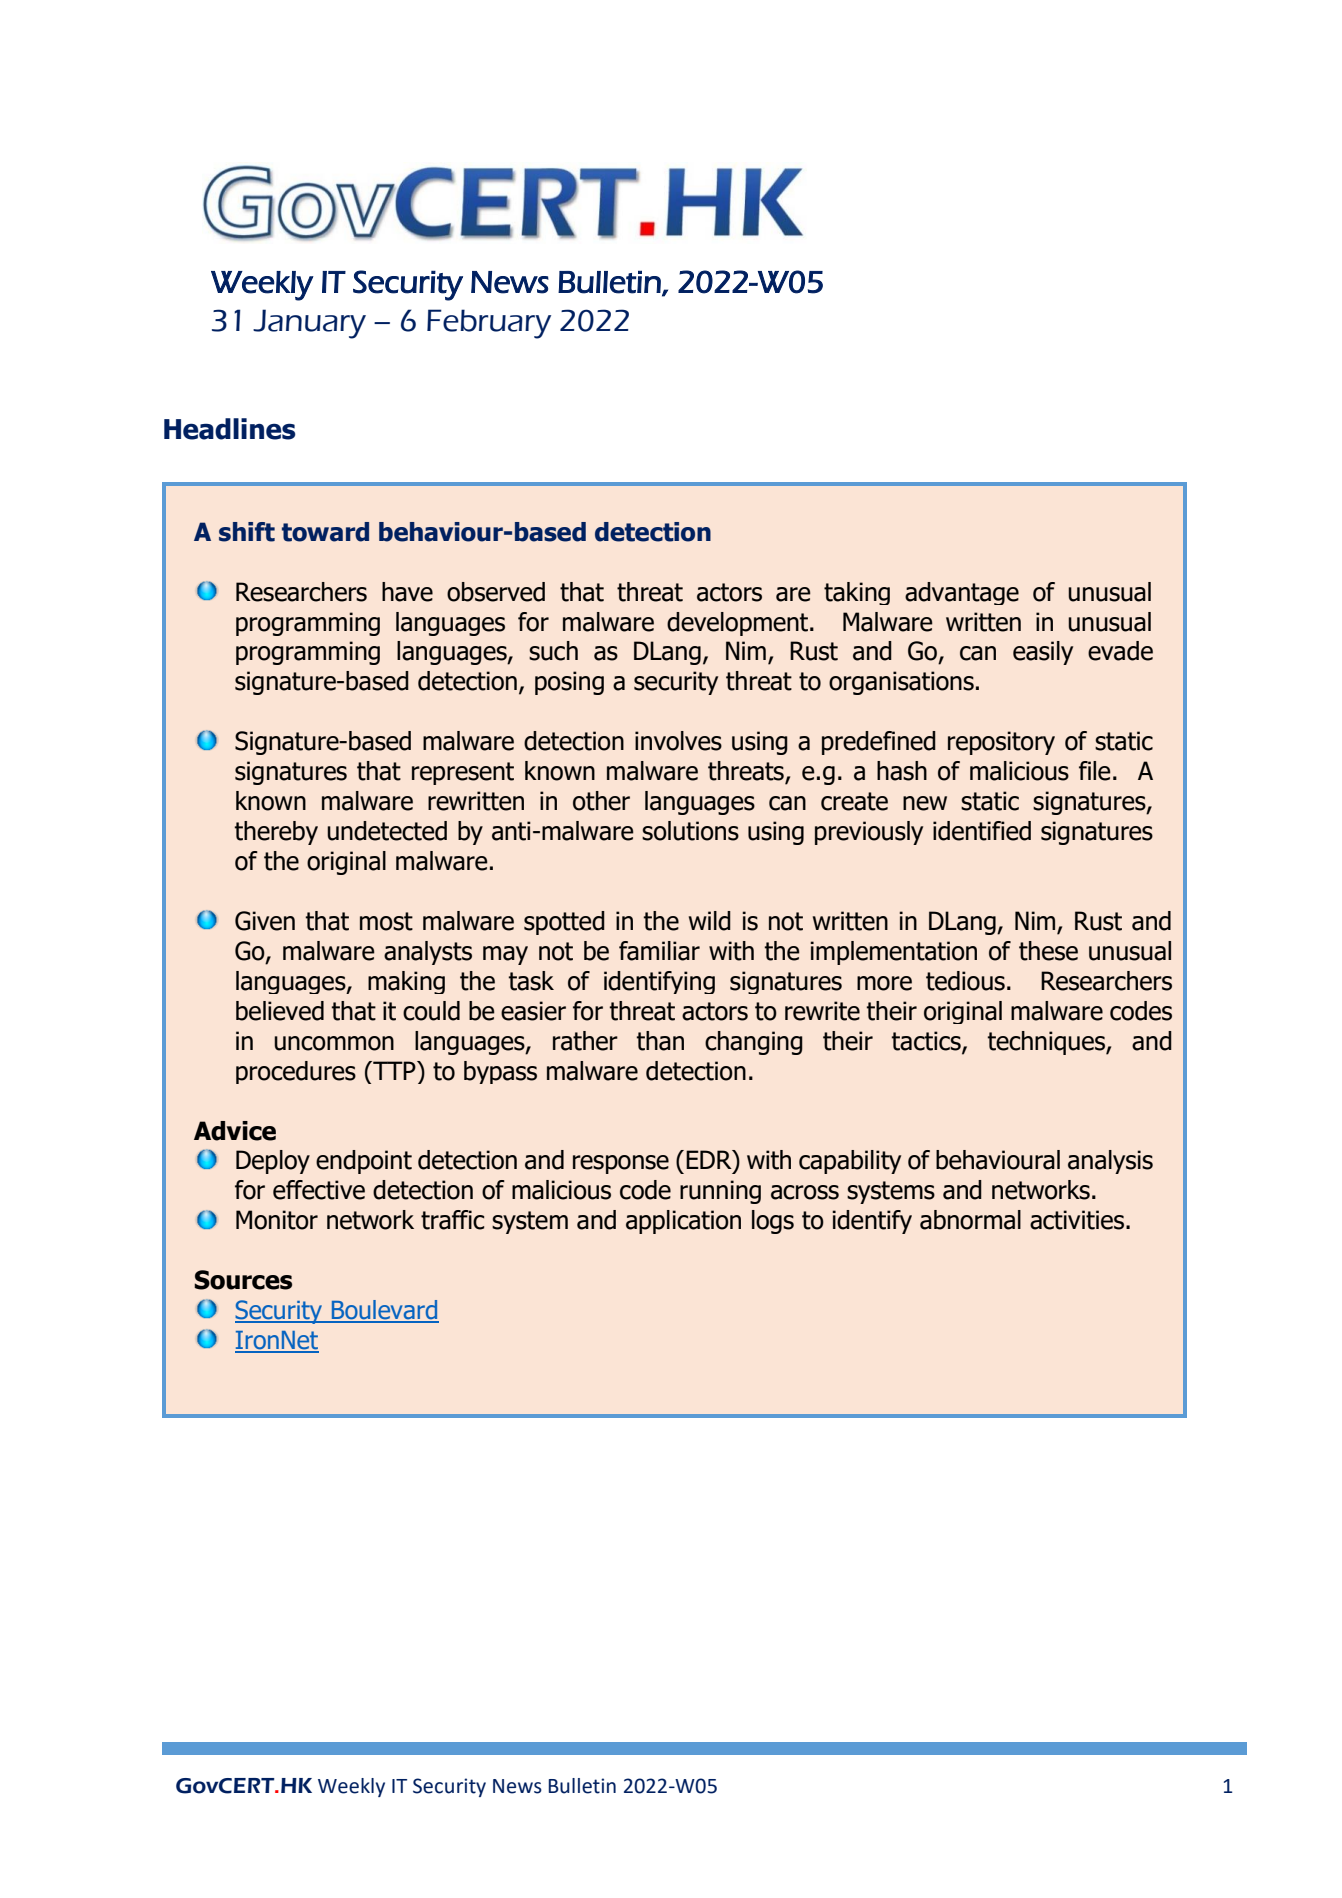  What do you see at coordinates (384, 1311) in the screenshot?
I see `Boulevard` at bounding box center [384, 1311].
